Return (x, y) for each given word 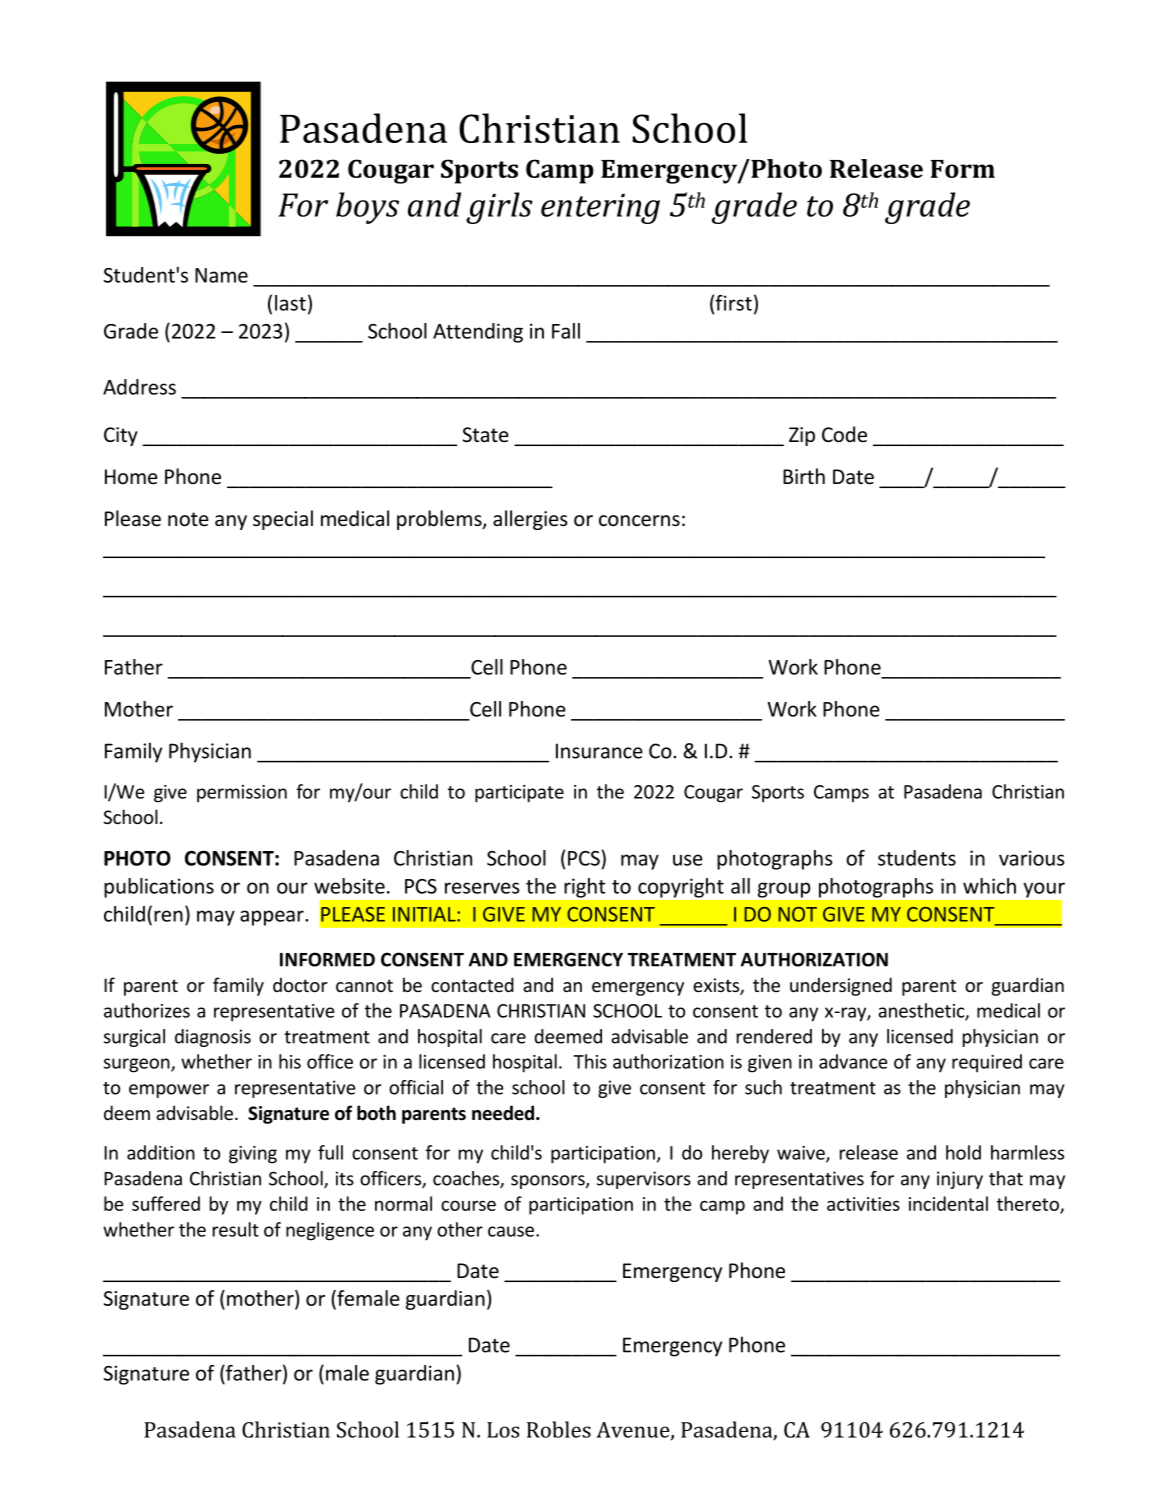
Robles (559, 1429)
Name (221, 275)
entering (600, 209)
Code (844, 434)
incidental (948, 1203)
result (236, 1229)
